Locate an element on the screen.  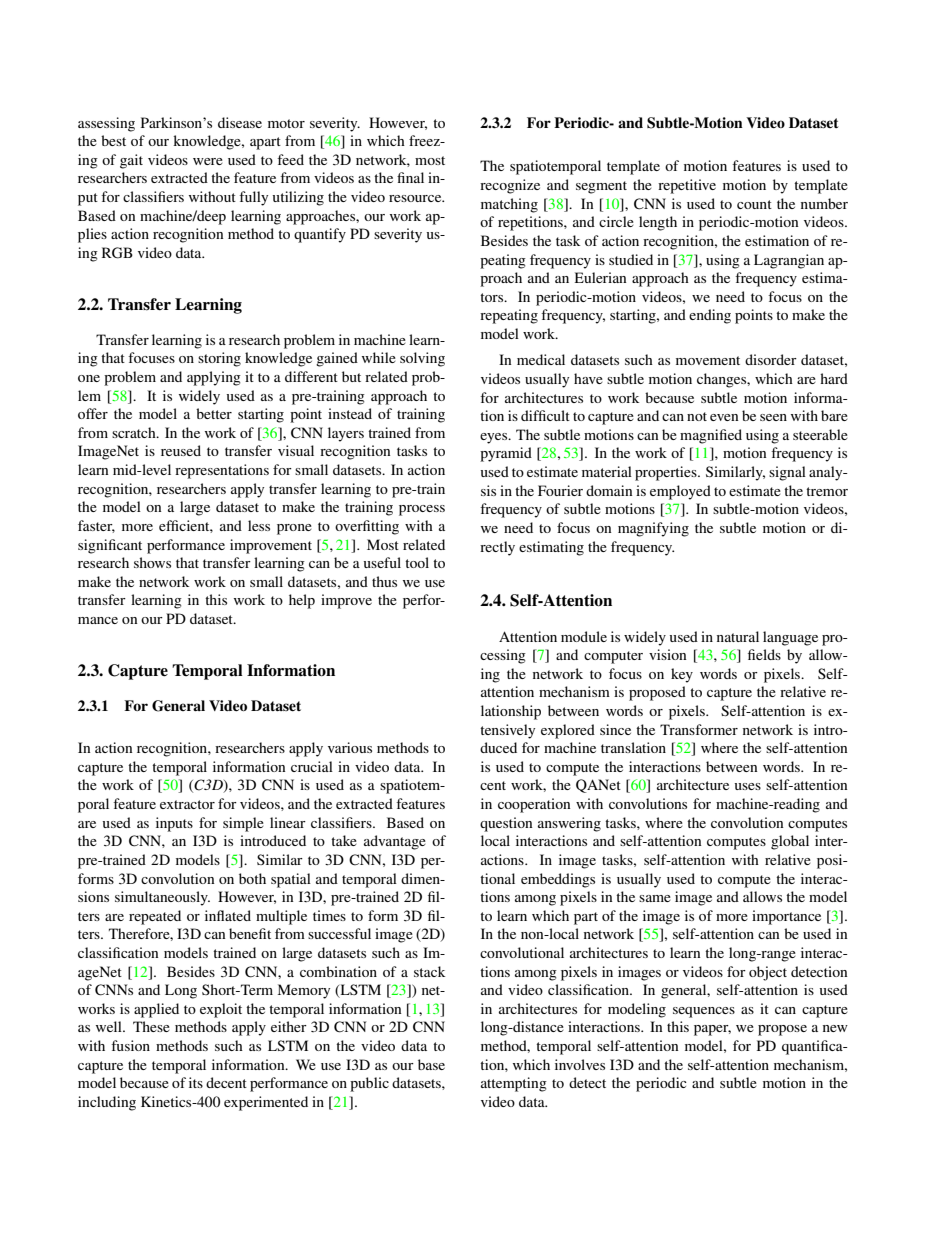
its is located at coordinates (196, 1082).
